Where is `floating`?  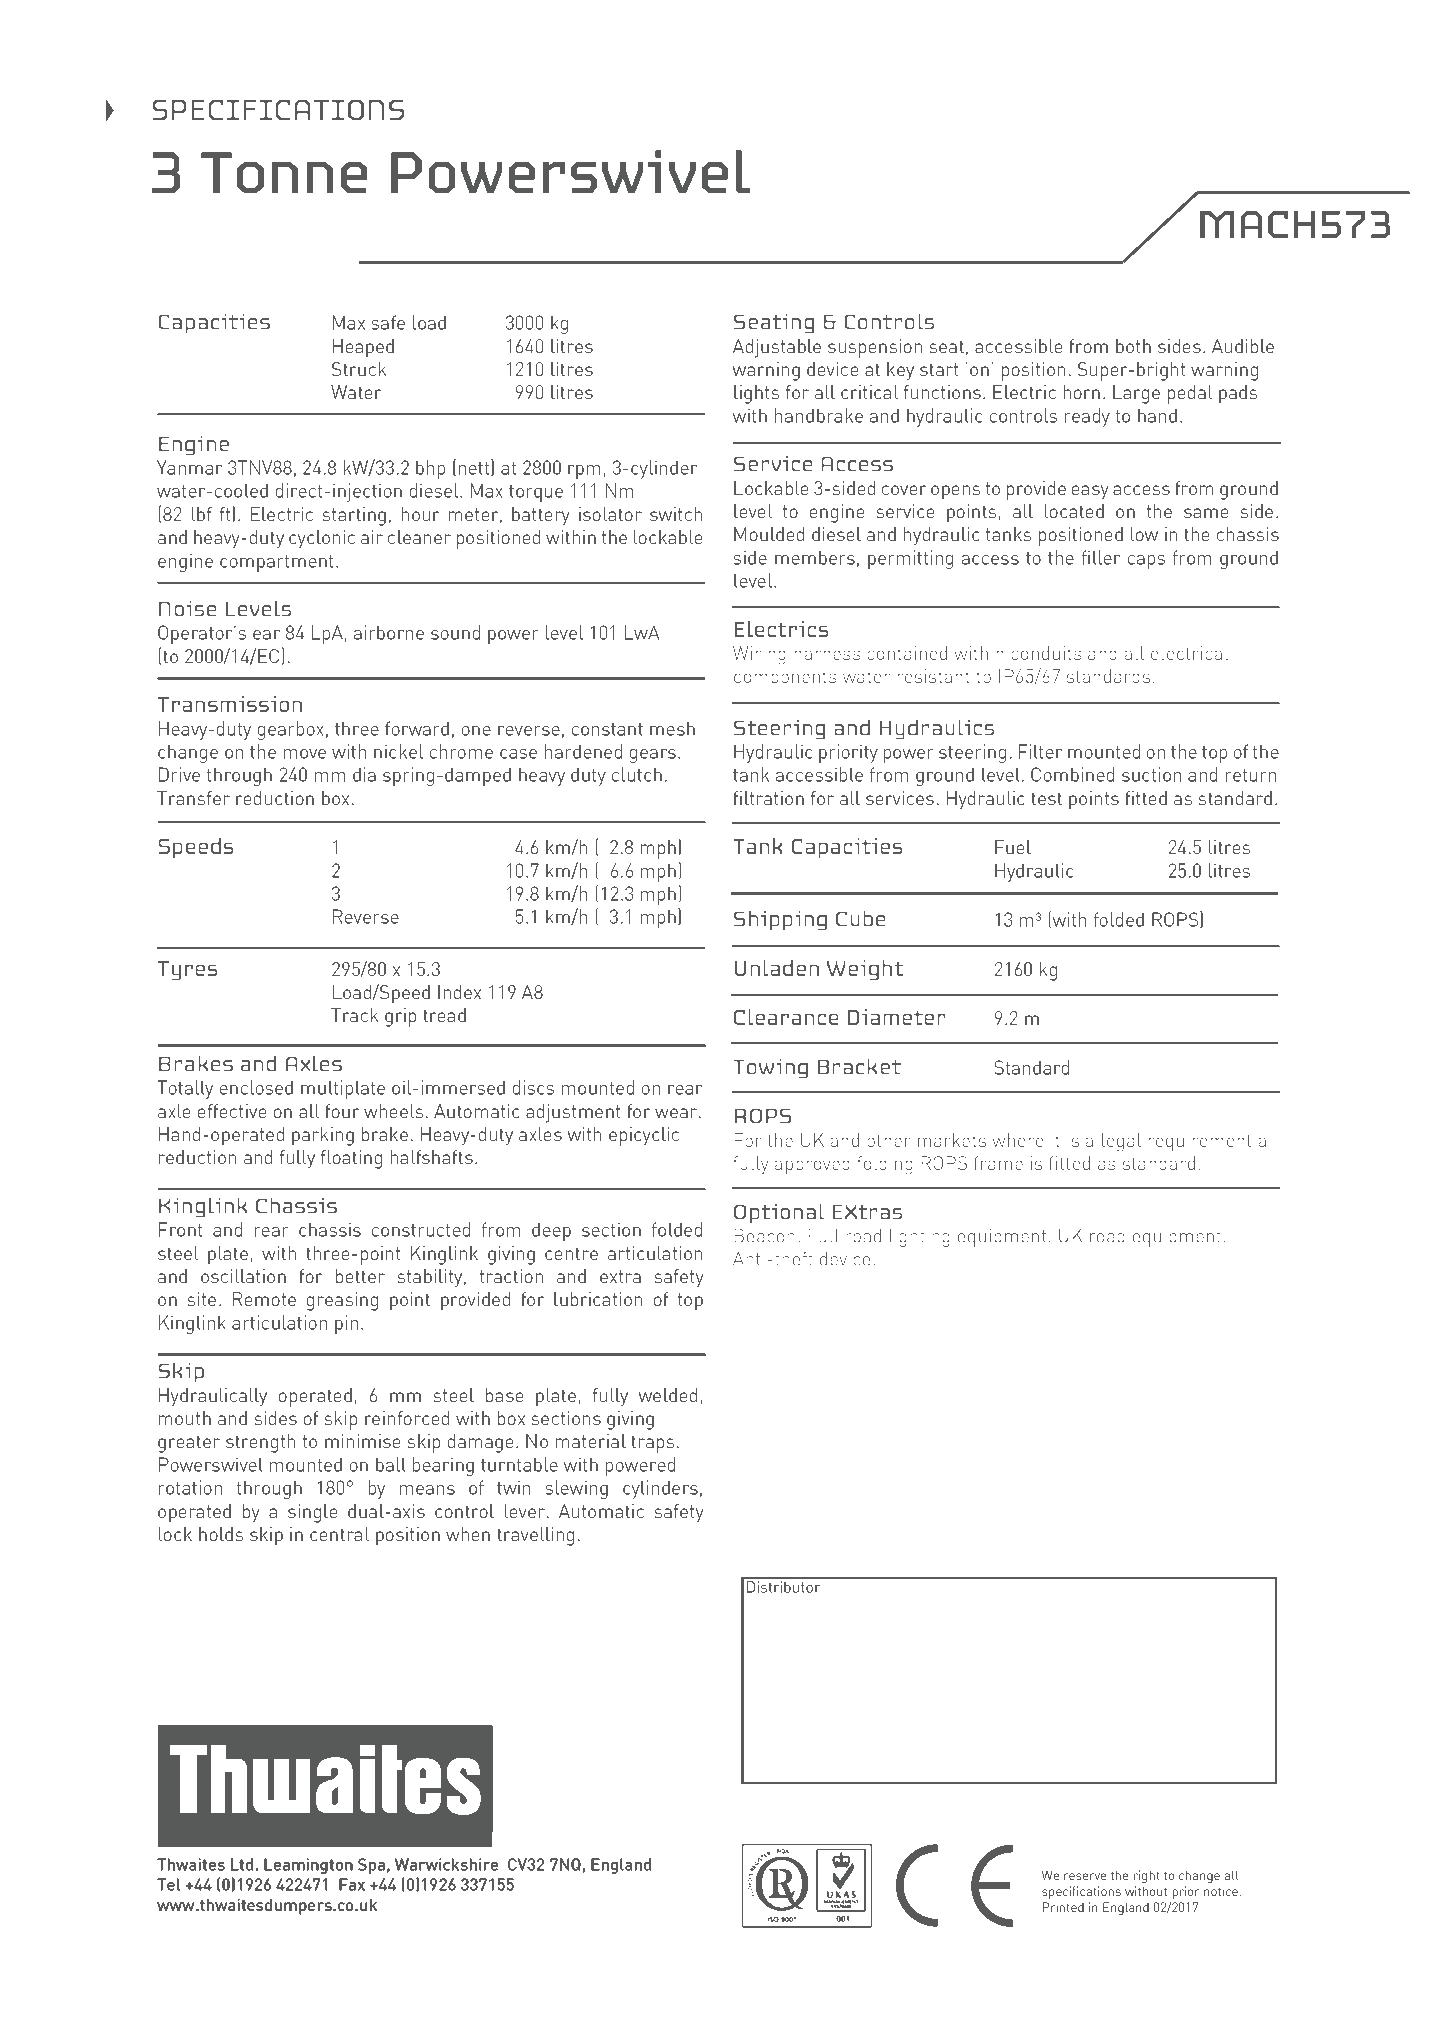
floating is located at coordinates (351, 1159).
